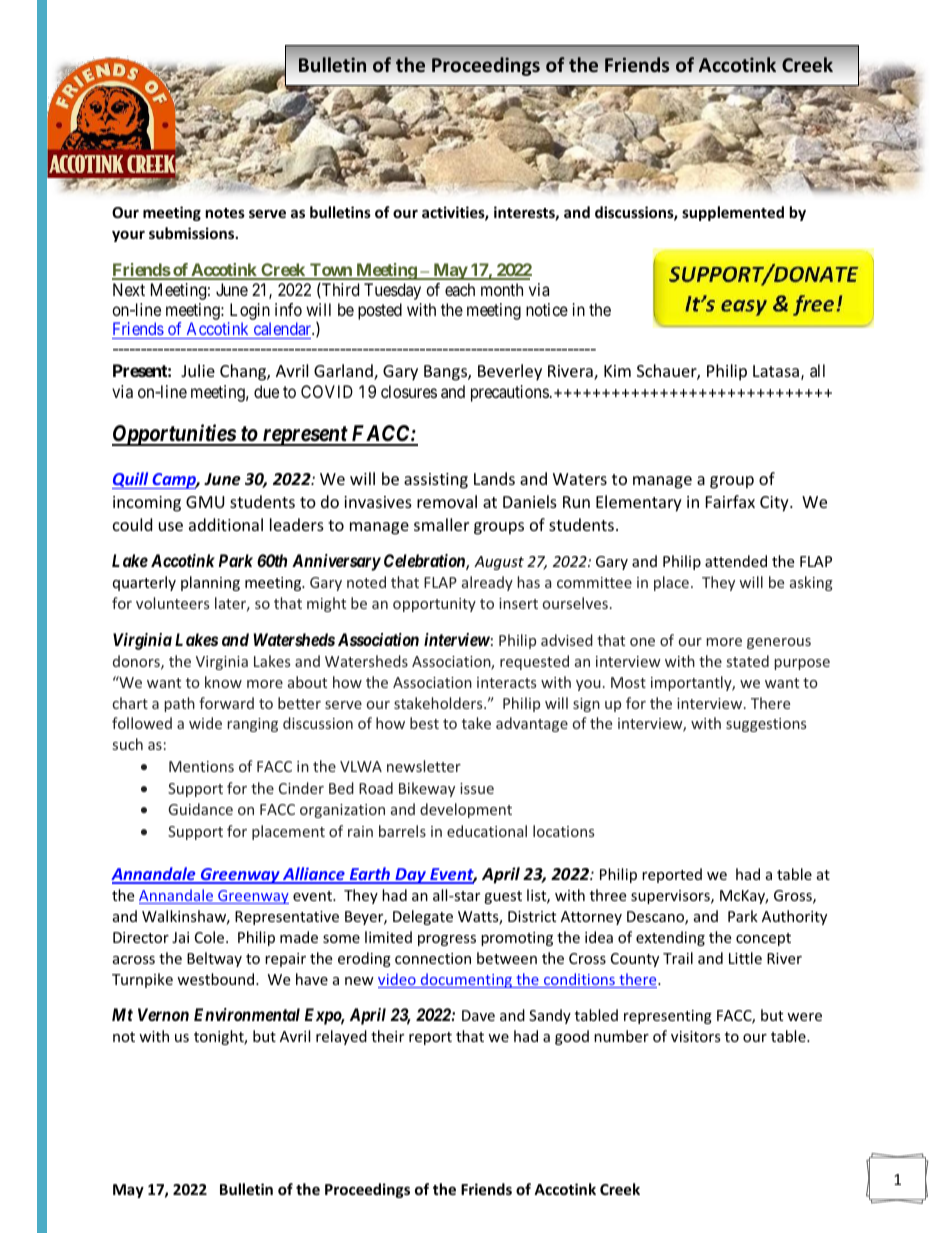 The height and width of the document is (1233, 952). Describe the element at coordinates (460, 289) in the document. I see `each` at that location.
